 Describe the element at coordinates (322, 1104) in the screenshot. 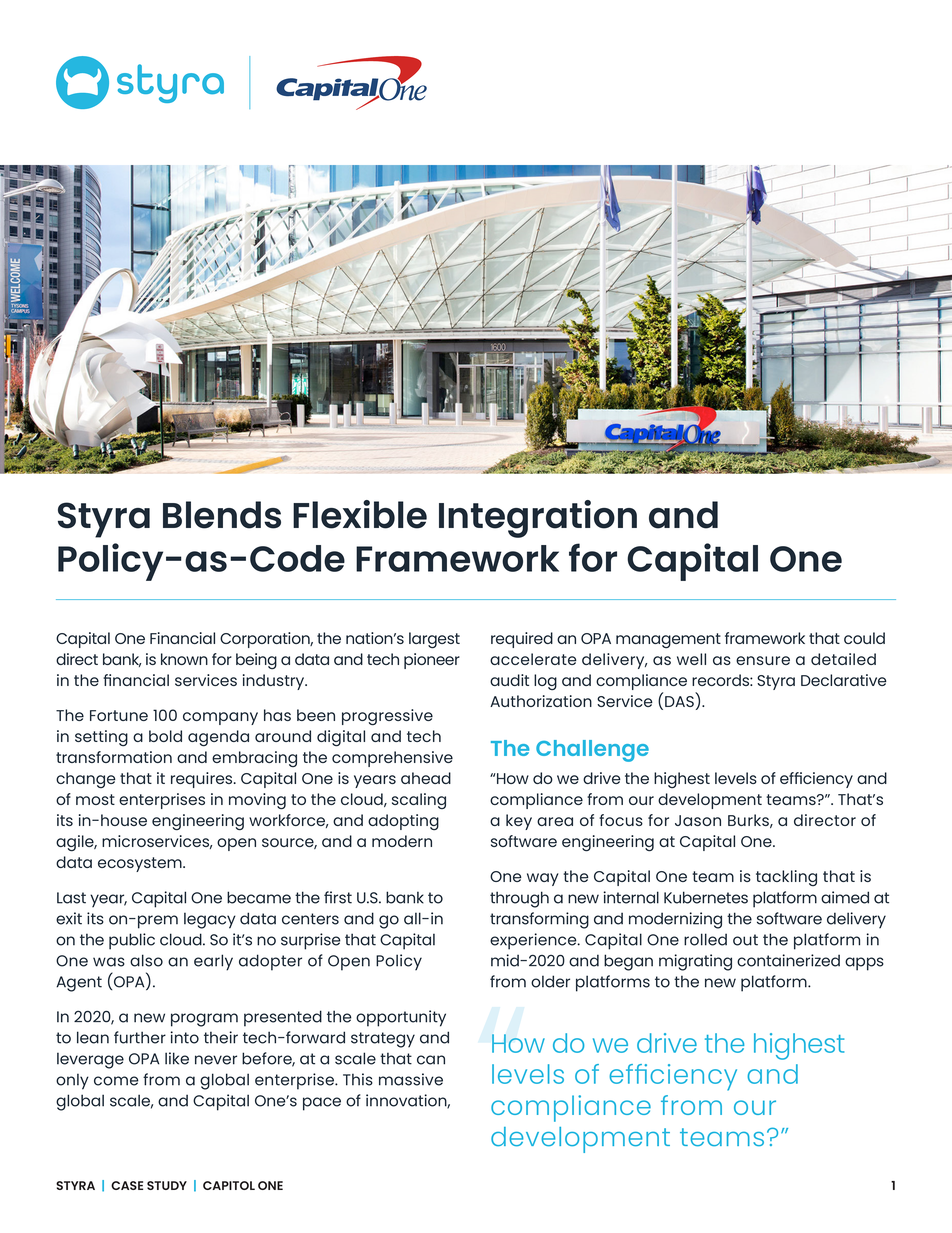

I see `pace` at that location.
